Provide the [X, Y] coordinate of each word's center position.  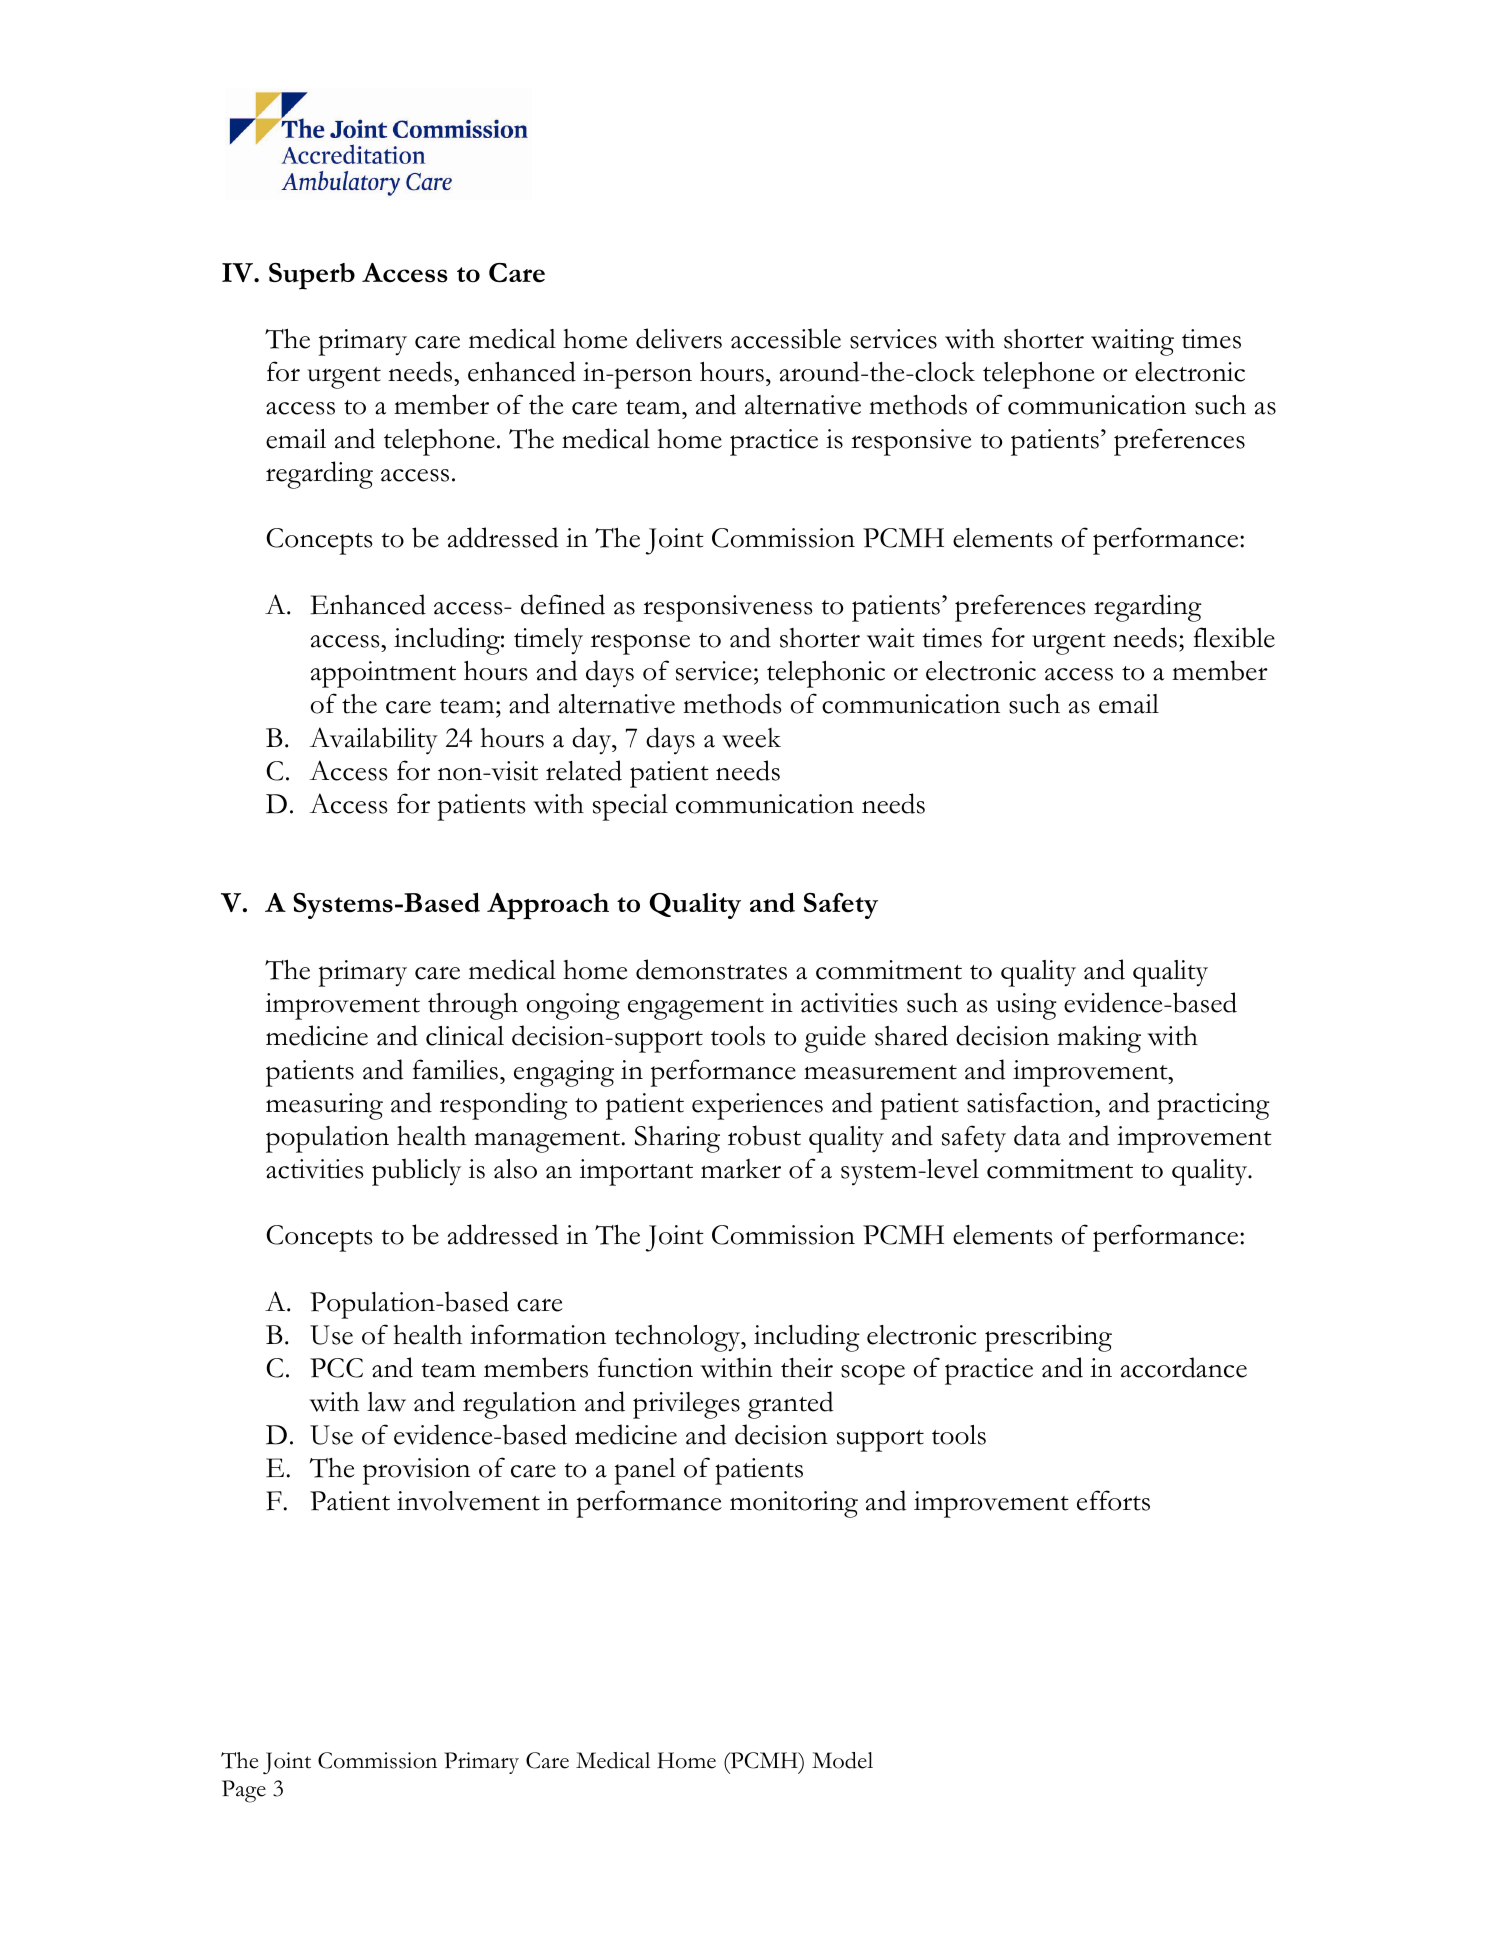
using [1026, 1006]
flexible [1234, 637]
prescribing [1048, 1338]
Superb [312, 276]
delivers [679, 338]
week [751, 738]
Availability [374, 741]
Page [244, 1791]
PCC [336, 1368]
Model [842, 1760]
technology [679, 1338]
